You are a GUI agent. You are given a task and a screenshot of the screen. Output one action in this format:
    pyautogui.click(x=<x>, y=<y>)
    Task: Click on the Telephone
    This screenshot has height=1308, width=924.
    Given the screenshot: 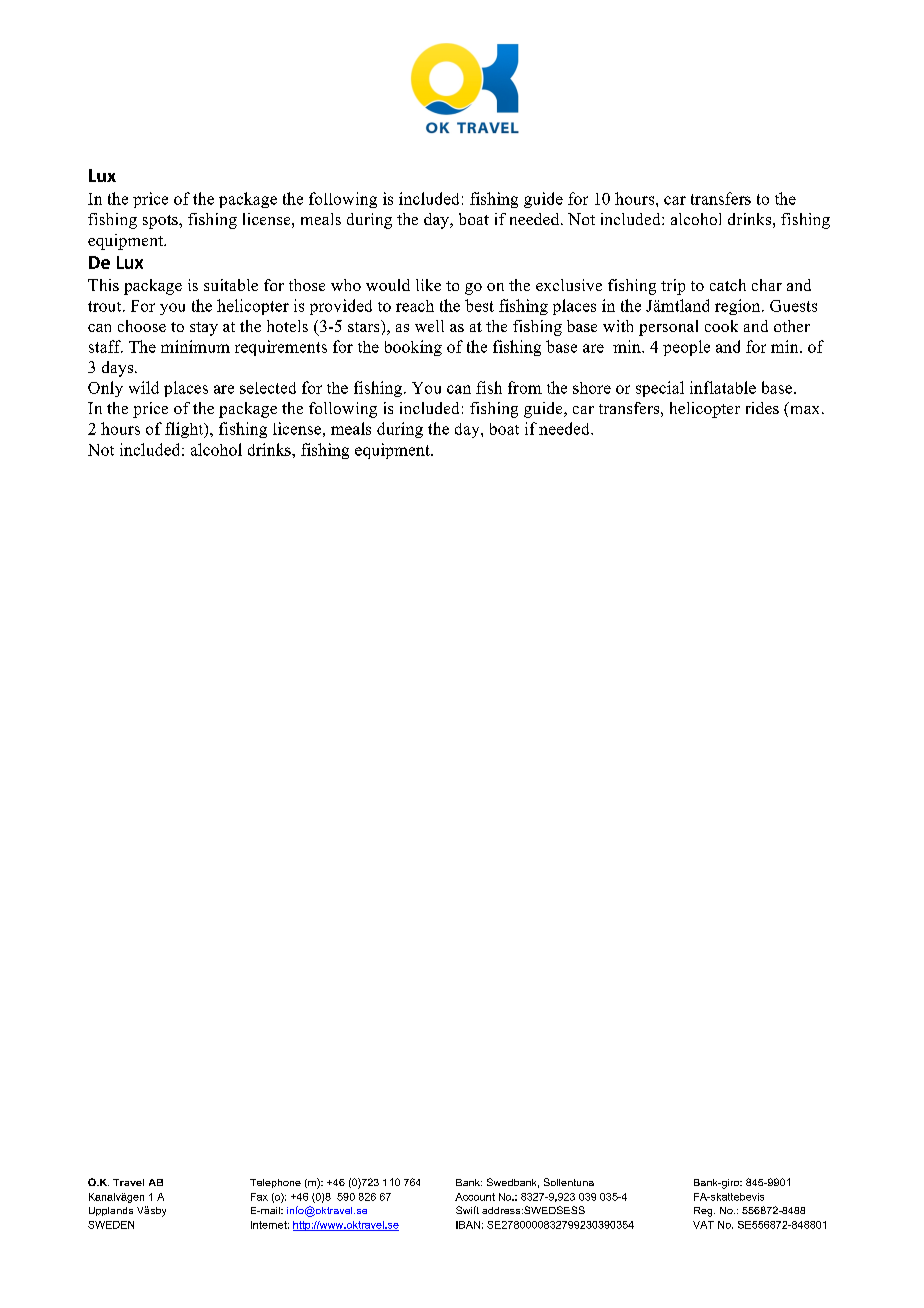 What is the action you would take?
    pyautogui.click(x=275, y=1183)
